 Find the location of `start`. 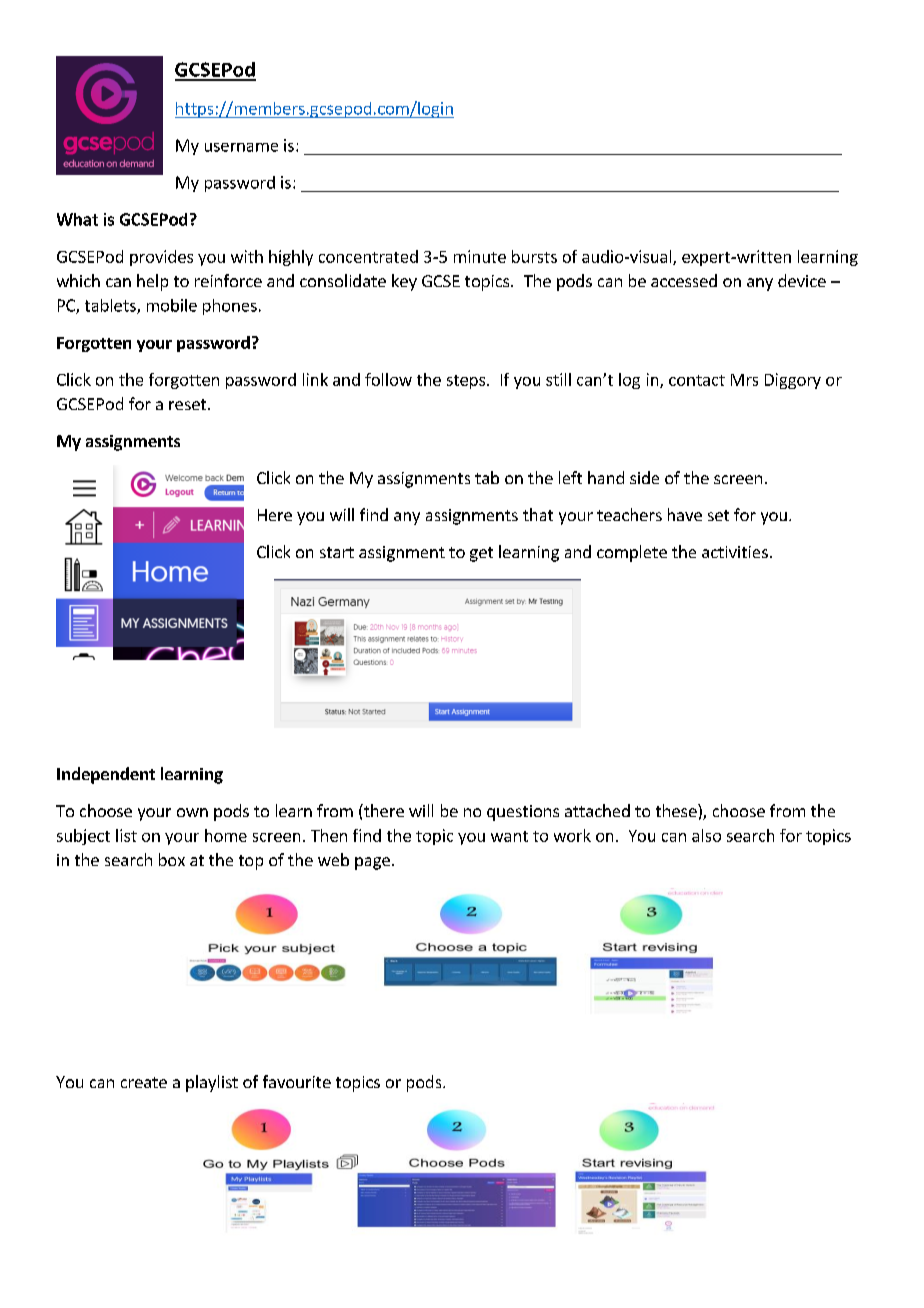

start is located at coordinates (337, 552).
